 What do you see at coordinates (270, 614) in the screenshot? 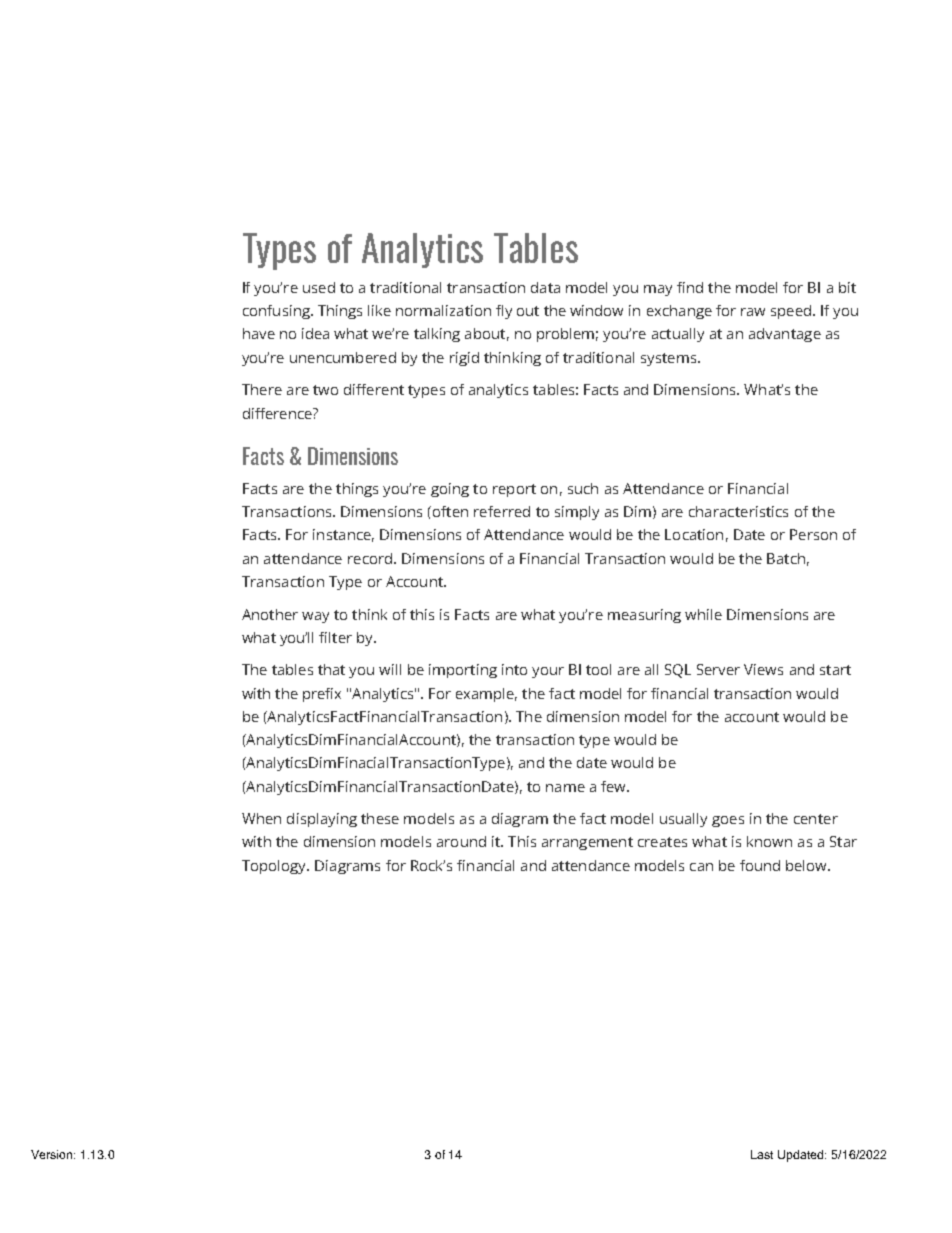
I see `Another` at bounding box center [270, 614].
